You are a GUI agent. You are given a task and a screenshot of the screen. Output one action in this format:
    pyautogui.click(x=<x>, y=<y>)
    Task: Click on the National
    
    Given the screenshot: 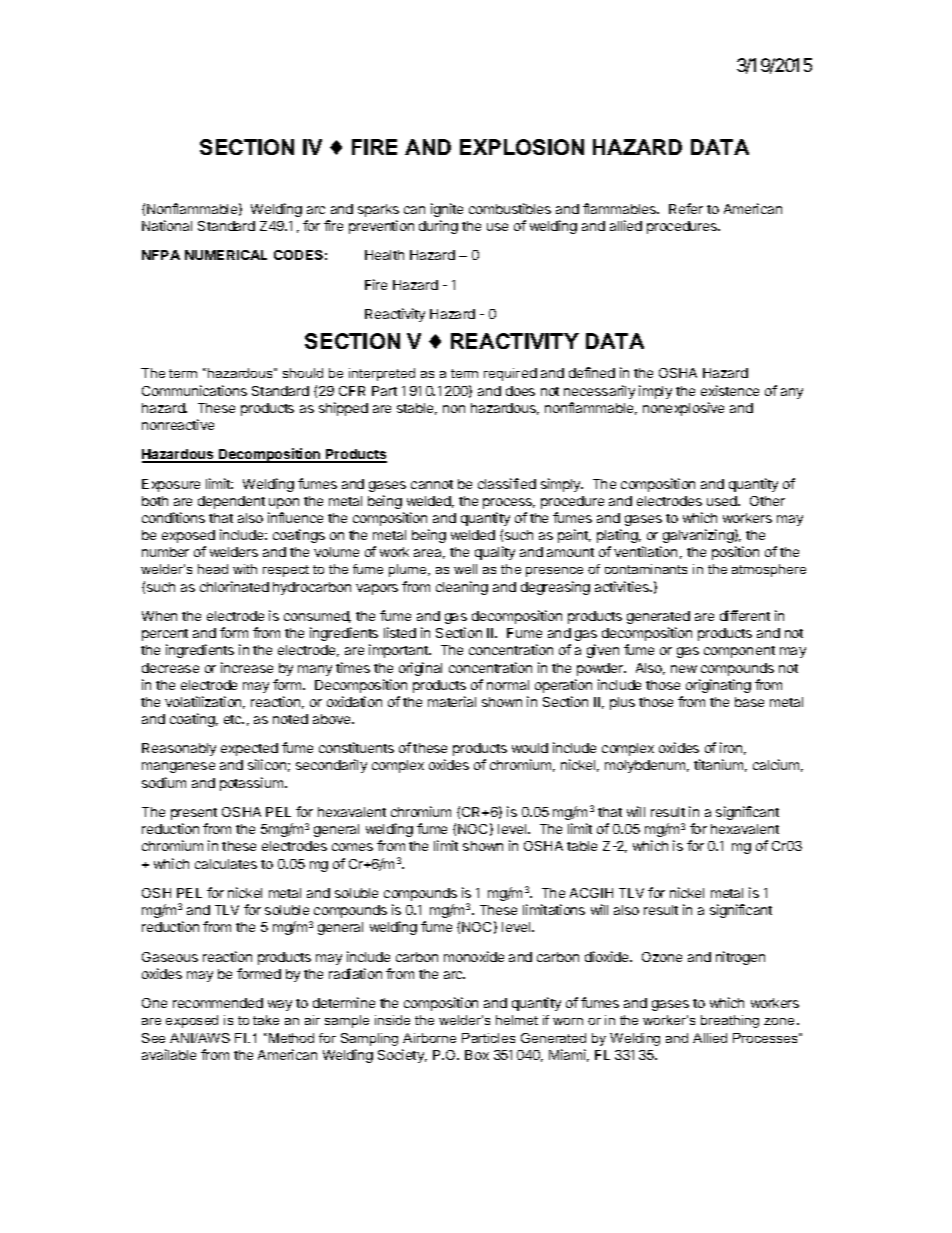 What is the action you would take?
    pyautogui.click(x=167, y=225)
